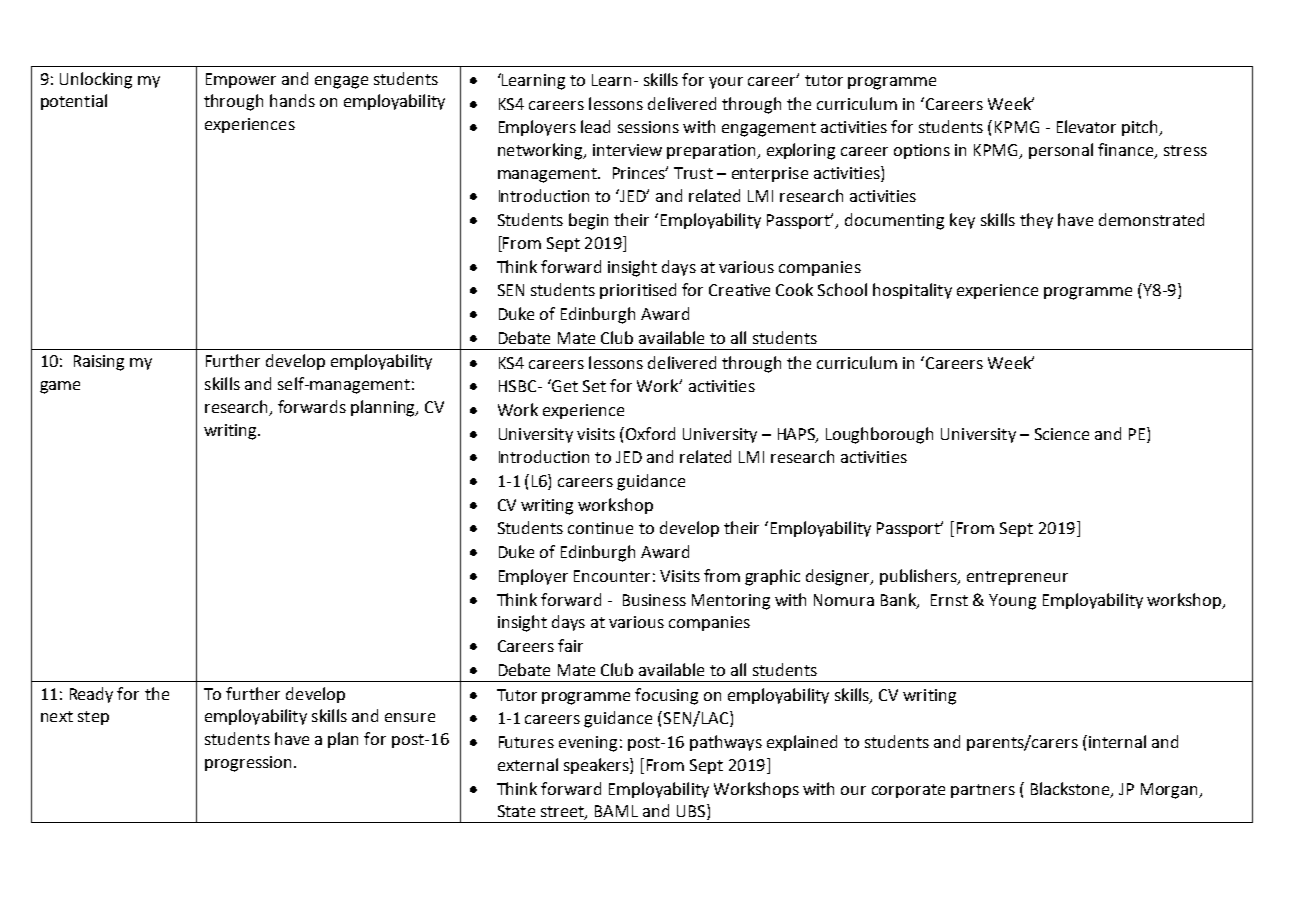 The height and width of the screenshot is (924, 1308). What do you see at coordinates (595, 126) in the screenshot?
I see `lead` at bounding box center [595, 126].
